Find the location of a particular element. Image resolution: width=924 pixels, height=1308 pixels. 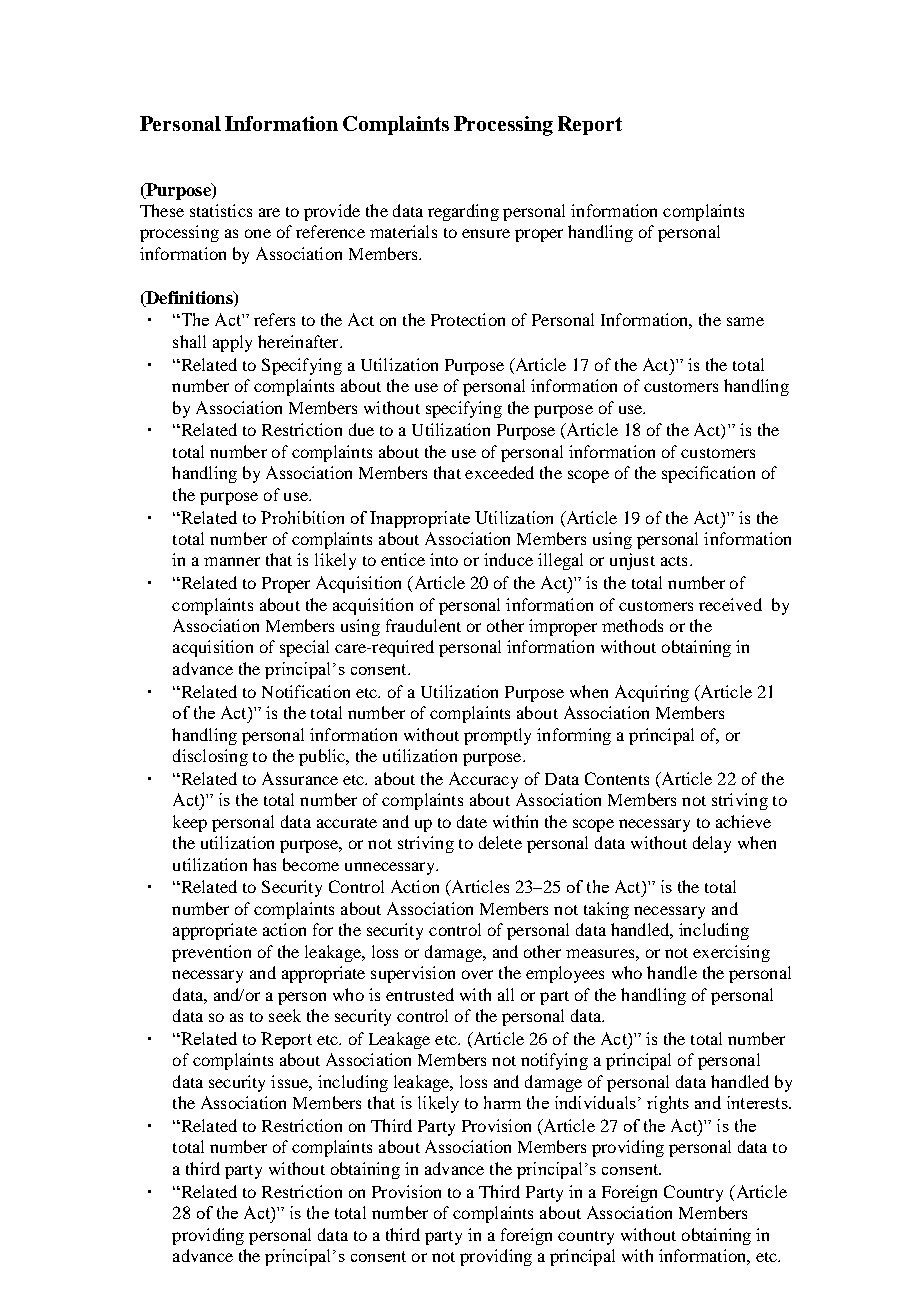

ensure is located at coordinates (486, 233).
